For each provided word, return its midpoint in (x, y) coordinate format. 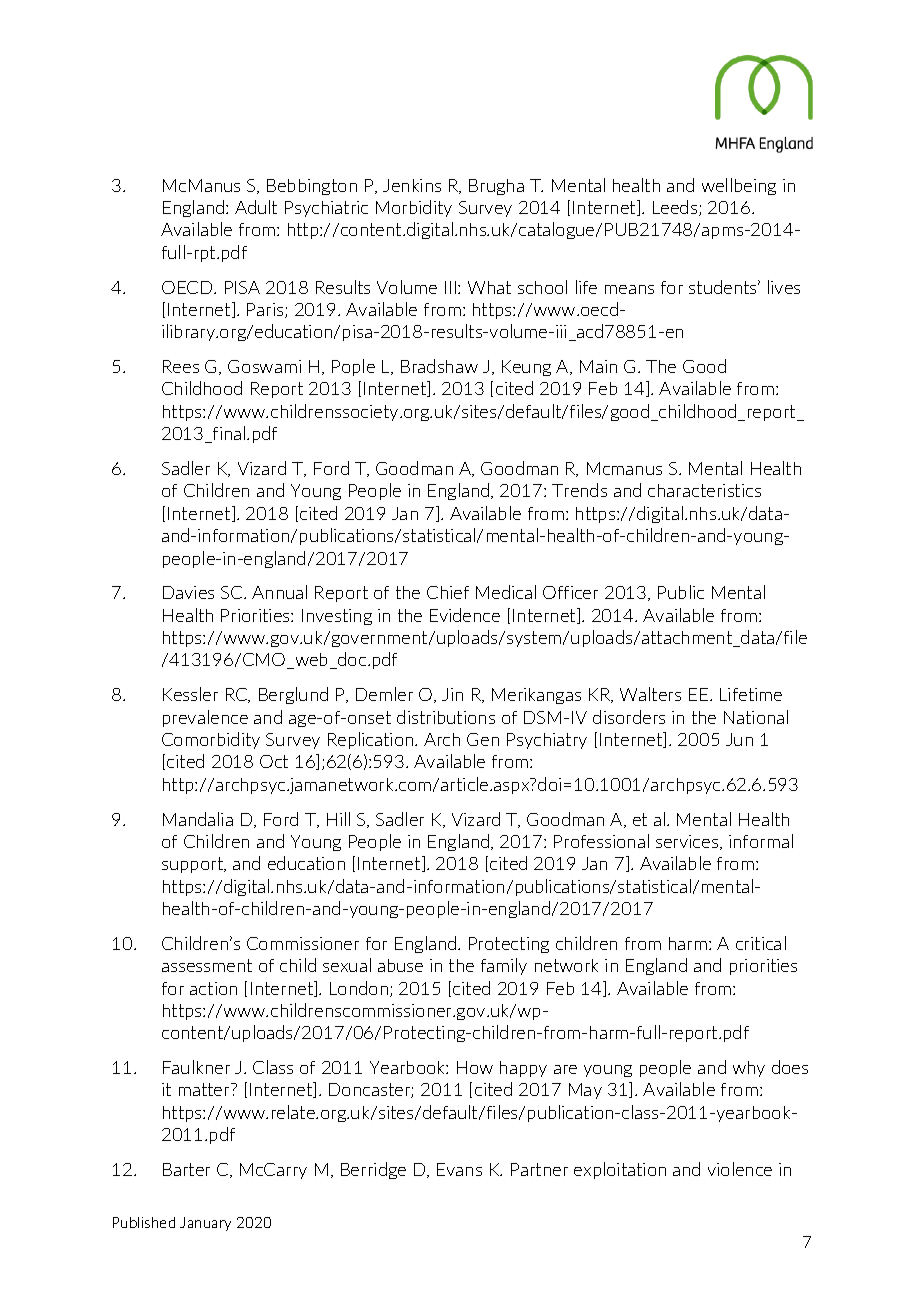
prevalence (205, 718)
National (756, 717)
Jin (452, 694)
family (504, 966)
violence (740, 1169)
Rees (181, 366)
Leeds (676, 208)
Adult (256, 207)
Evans (459, 1169)
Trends (579, 490)
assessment (207, 965)
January (205, 1224)
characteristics (704, 490)
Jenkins (412, 185)
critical (761, 943)
